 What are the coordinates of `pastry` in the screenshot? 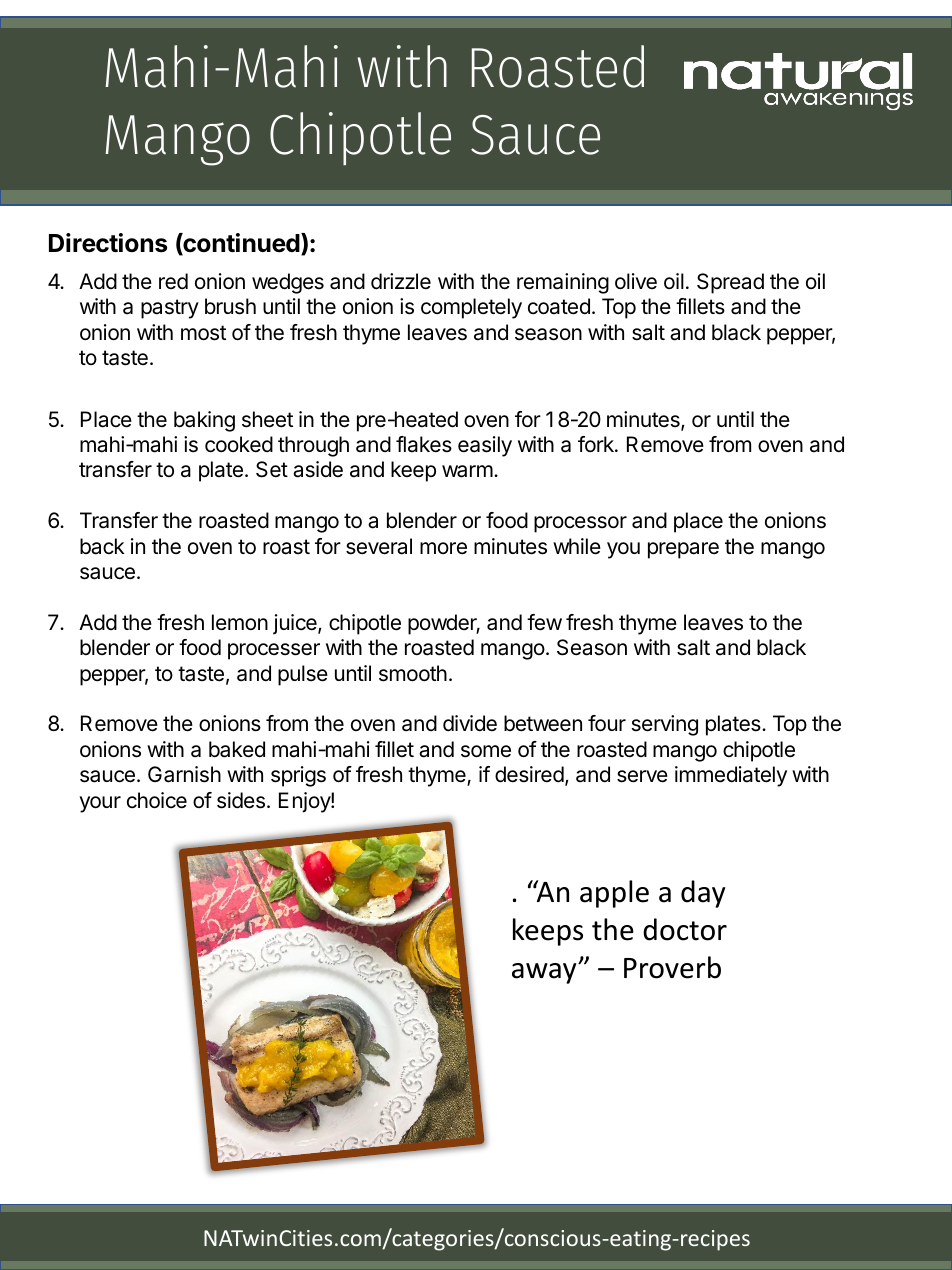 It's located at (170, 309).
